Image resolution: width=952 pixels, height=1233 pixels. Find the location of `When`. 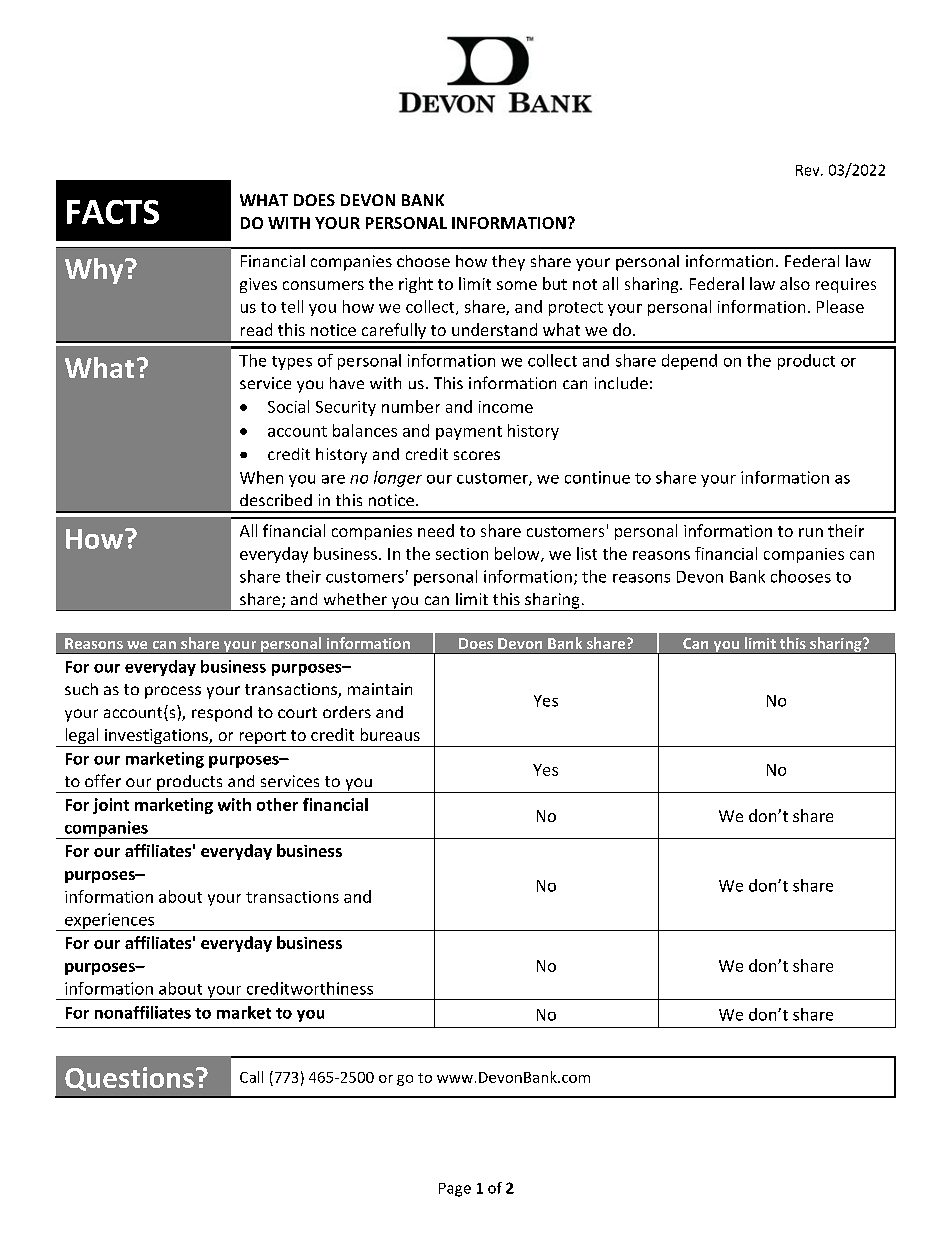

When is located at coordinates (261, 477).
